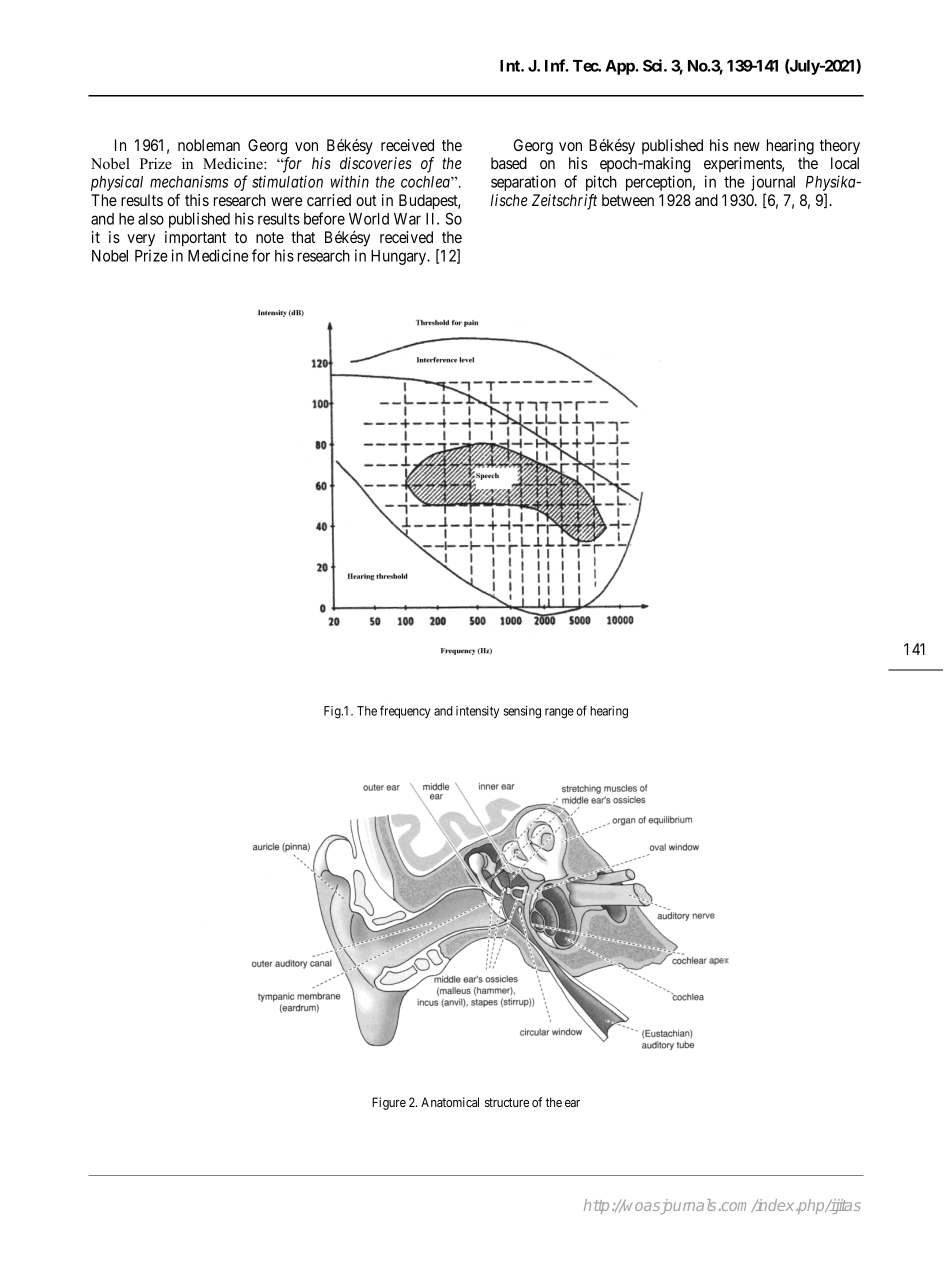 The image size is (952, 1271). I want to click on important, so click(195, 239).
